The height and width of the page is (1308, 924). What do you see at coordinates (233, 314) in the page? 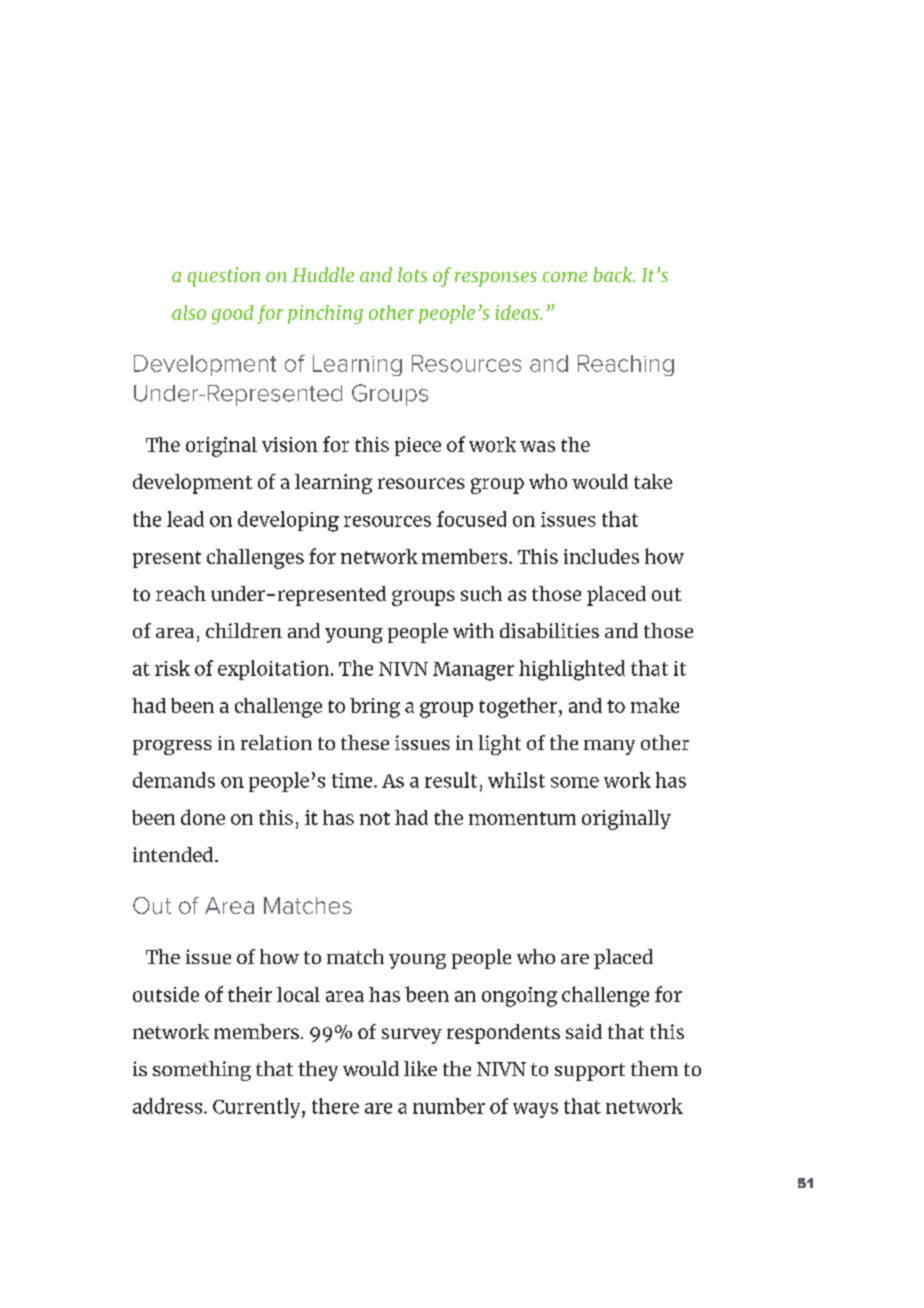
I see `good` at bounding box center [233, 314].
